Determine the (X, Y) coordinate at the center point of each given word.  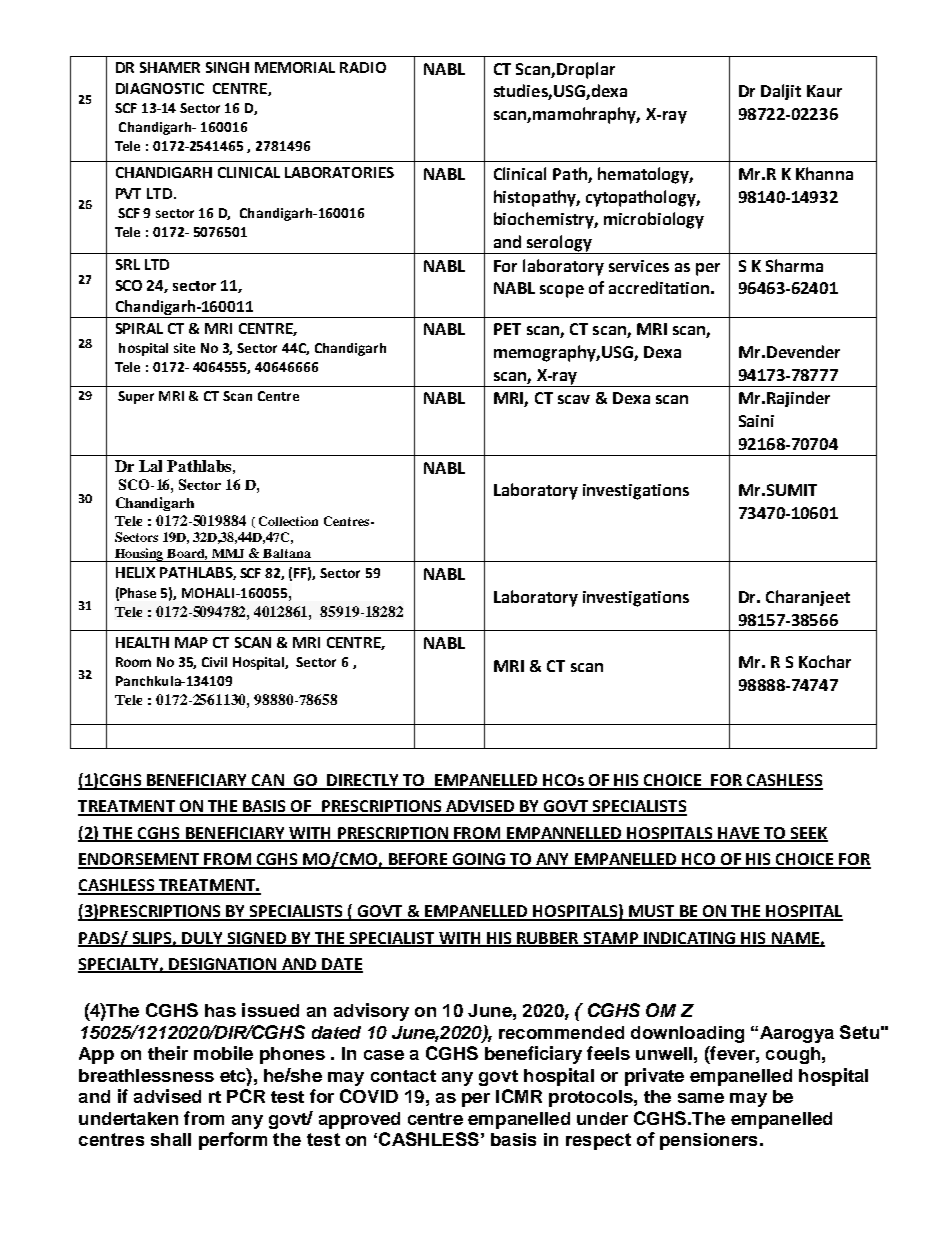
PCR (246, 1096)
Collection (288, 521)
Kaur (824, 91)
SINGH (227, 67)
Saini (756, 421)
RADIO (363, 67)
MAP (191, 642)
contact (403, 1076)
